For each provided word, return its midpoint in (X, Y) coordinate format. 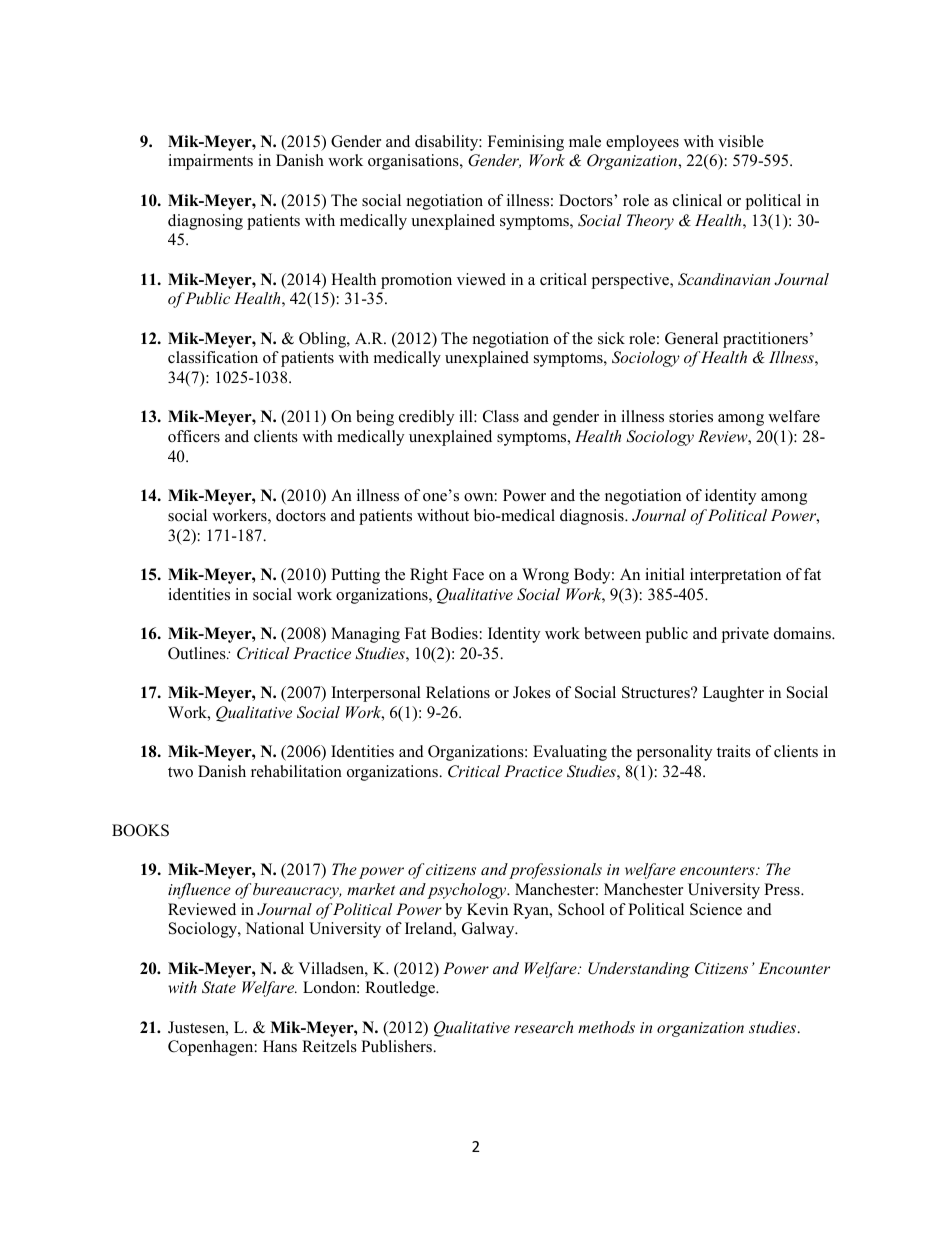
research (543, 1027)
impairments (210, 162)
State (219, 987)
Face (468, 574)
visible (741, 141)
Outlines (198, 653)
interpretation (735, 576)
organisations (414, 162)
